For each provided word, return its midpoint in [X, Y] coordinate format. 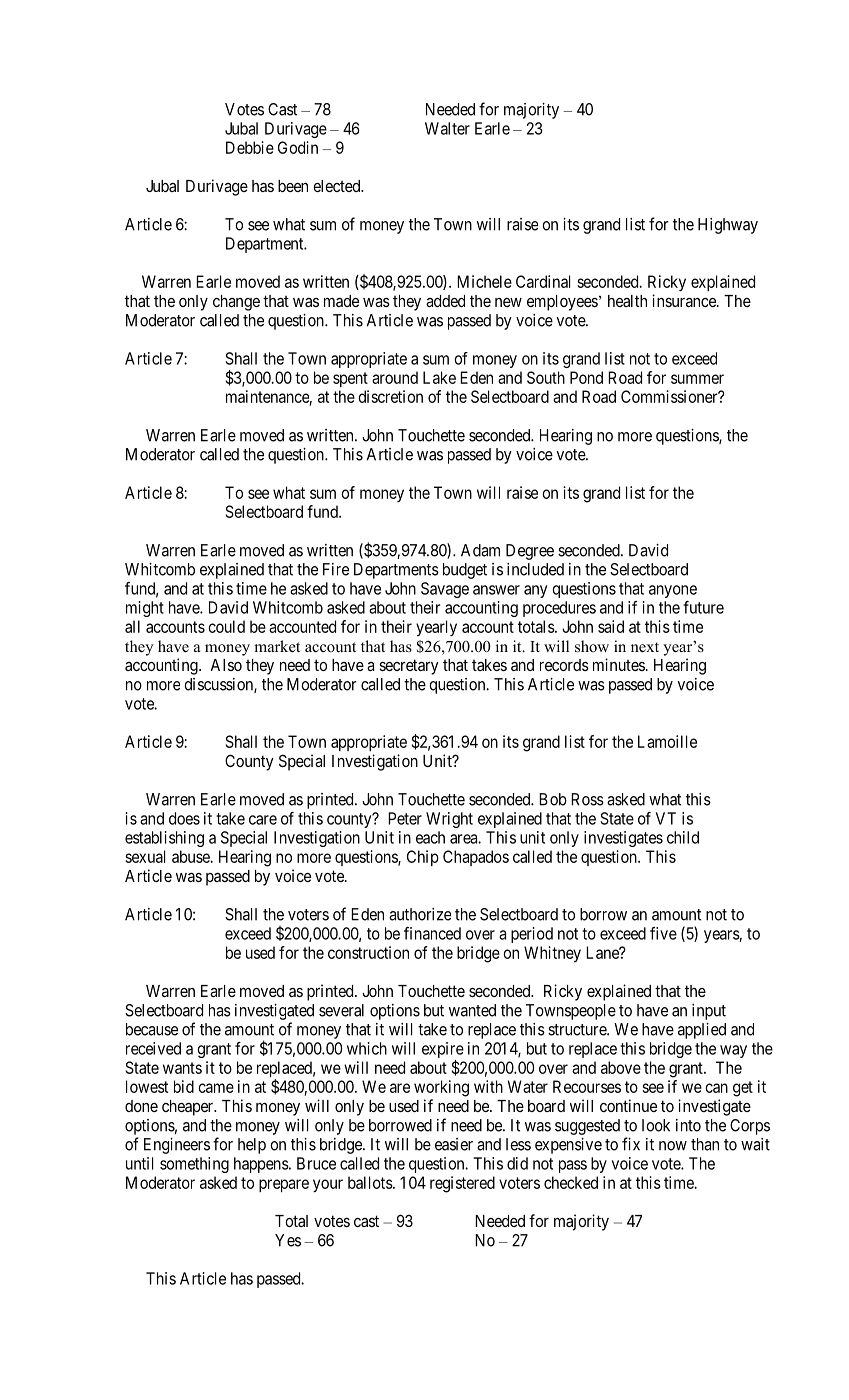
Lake [439, 377]
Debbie [250, 147]
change [236, 303]
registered [462, 1184]
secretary [409, 667]
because [152, 1029]
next [645, 647]
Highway [728, 226]
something [194, 1165]
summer [697, 379]
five [663, 933]
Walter [447, 128]
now [673, 1146]
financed [432, 933]
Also [226, 665]
